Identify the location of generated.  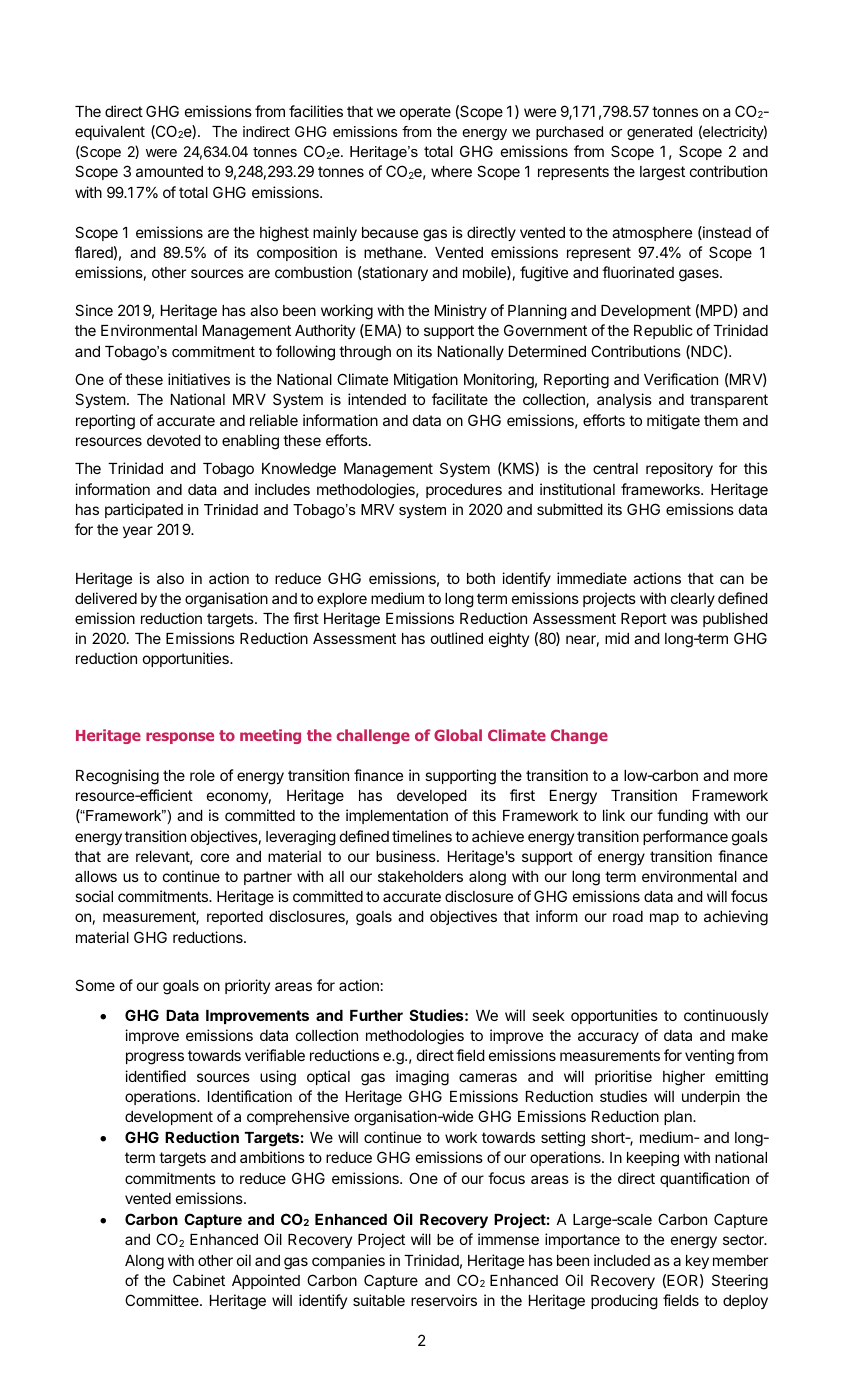
(659, 133).
